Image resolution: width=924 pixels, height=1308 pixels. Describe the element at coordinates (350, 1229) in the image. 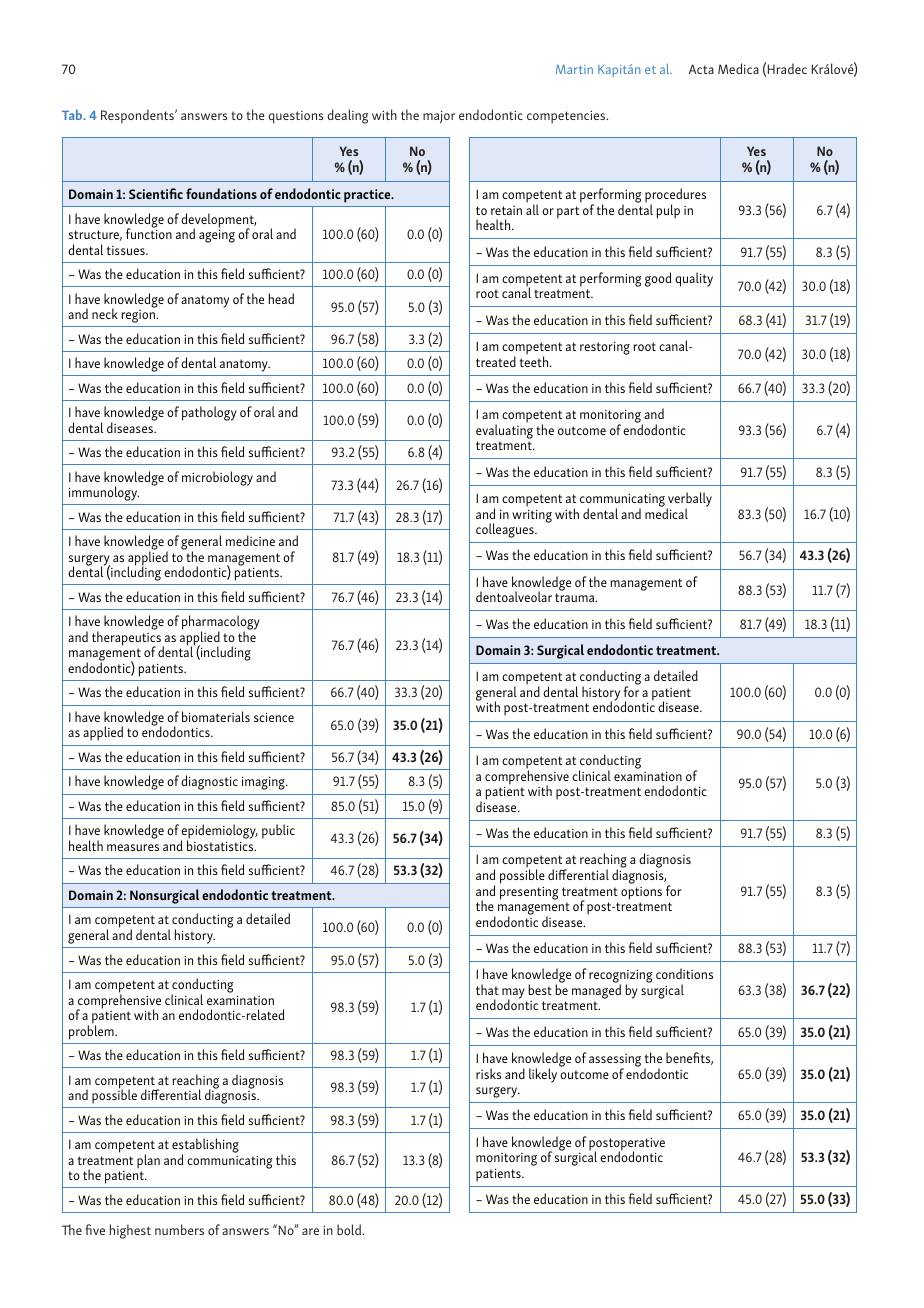

I see `bold` at that location.
